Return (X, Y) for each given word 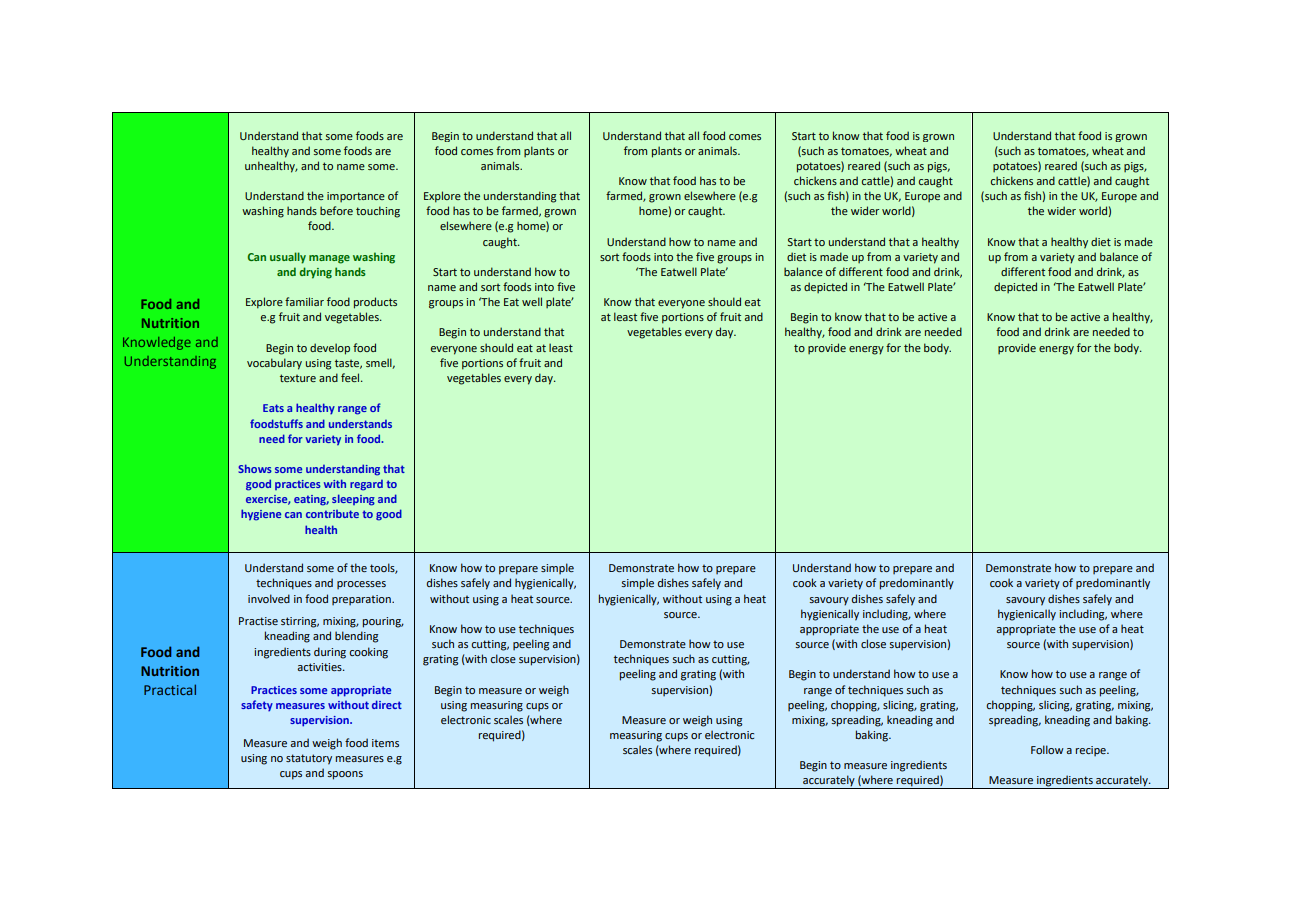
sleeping (353, 500)
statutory (309, 759)
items (385, 743)
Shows (255, 468)
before (336, 210)
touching (378, 212)
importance (356, 197)
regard (366, 485)
